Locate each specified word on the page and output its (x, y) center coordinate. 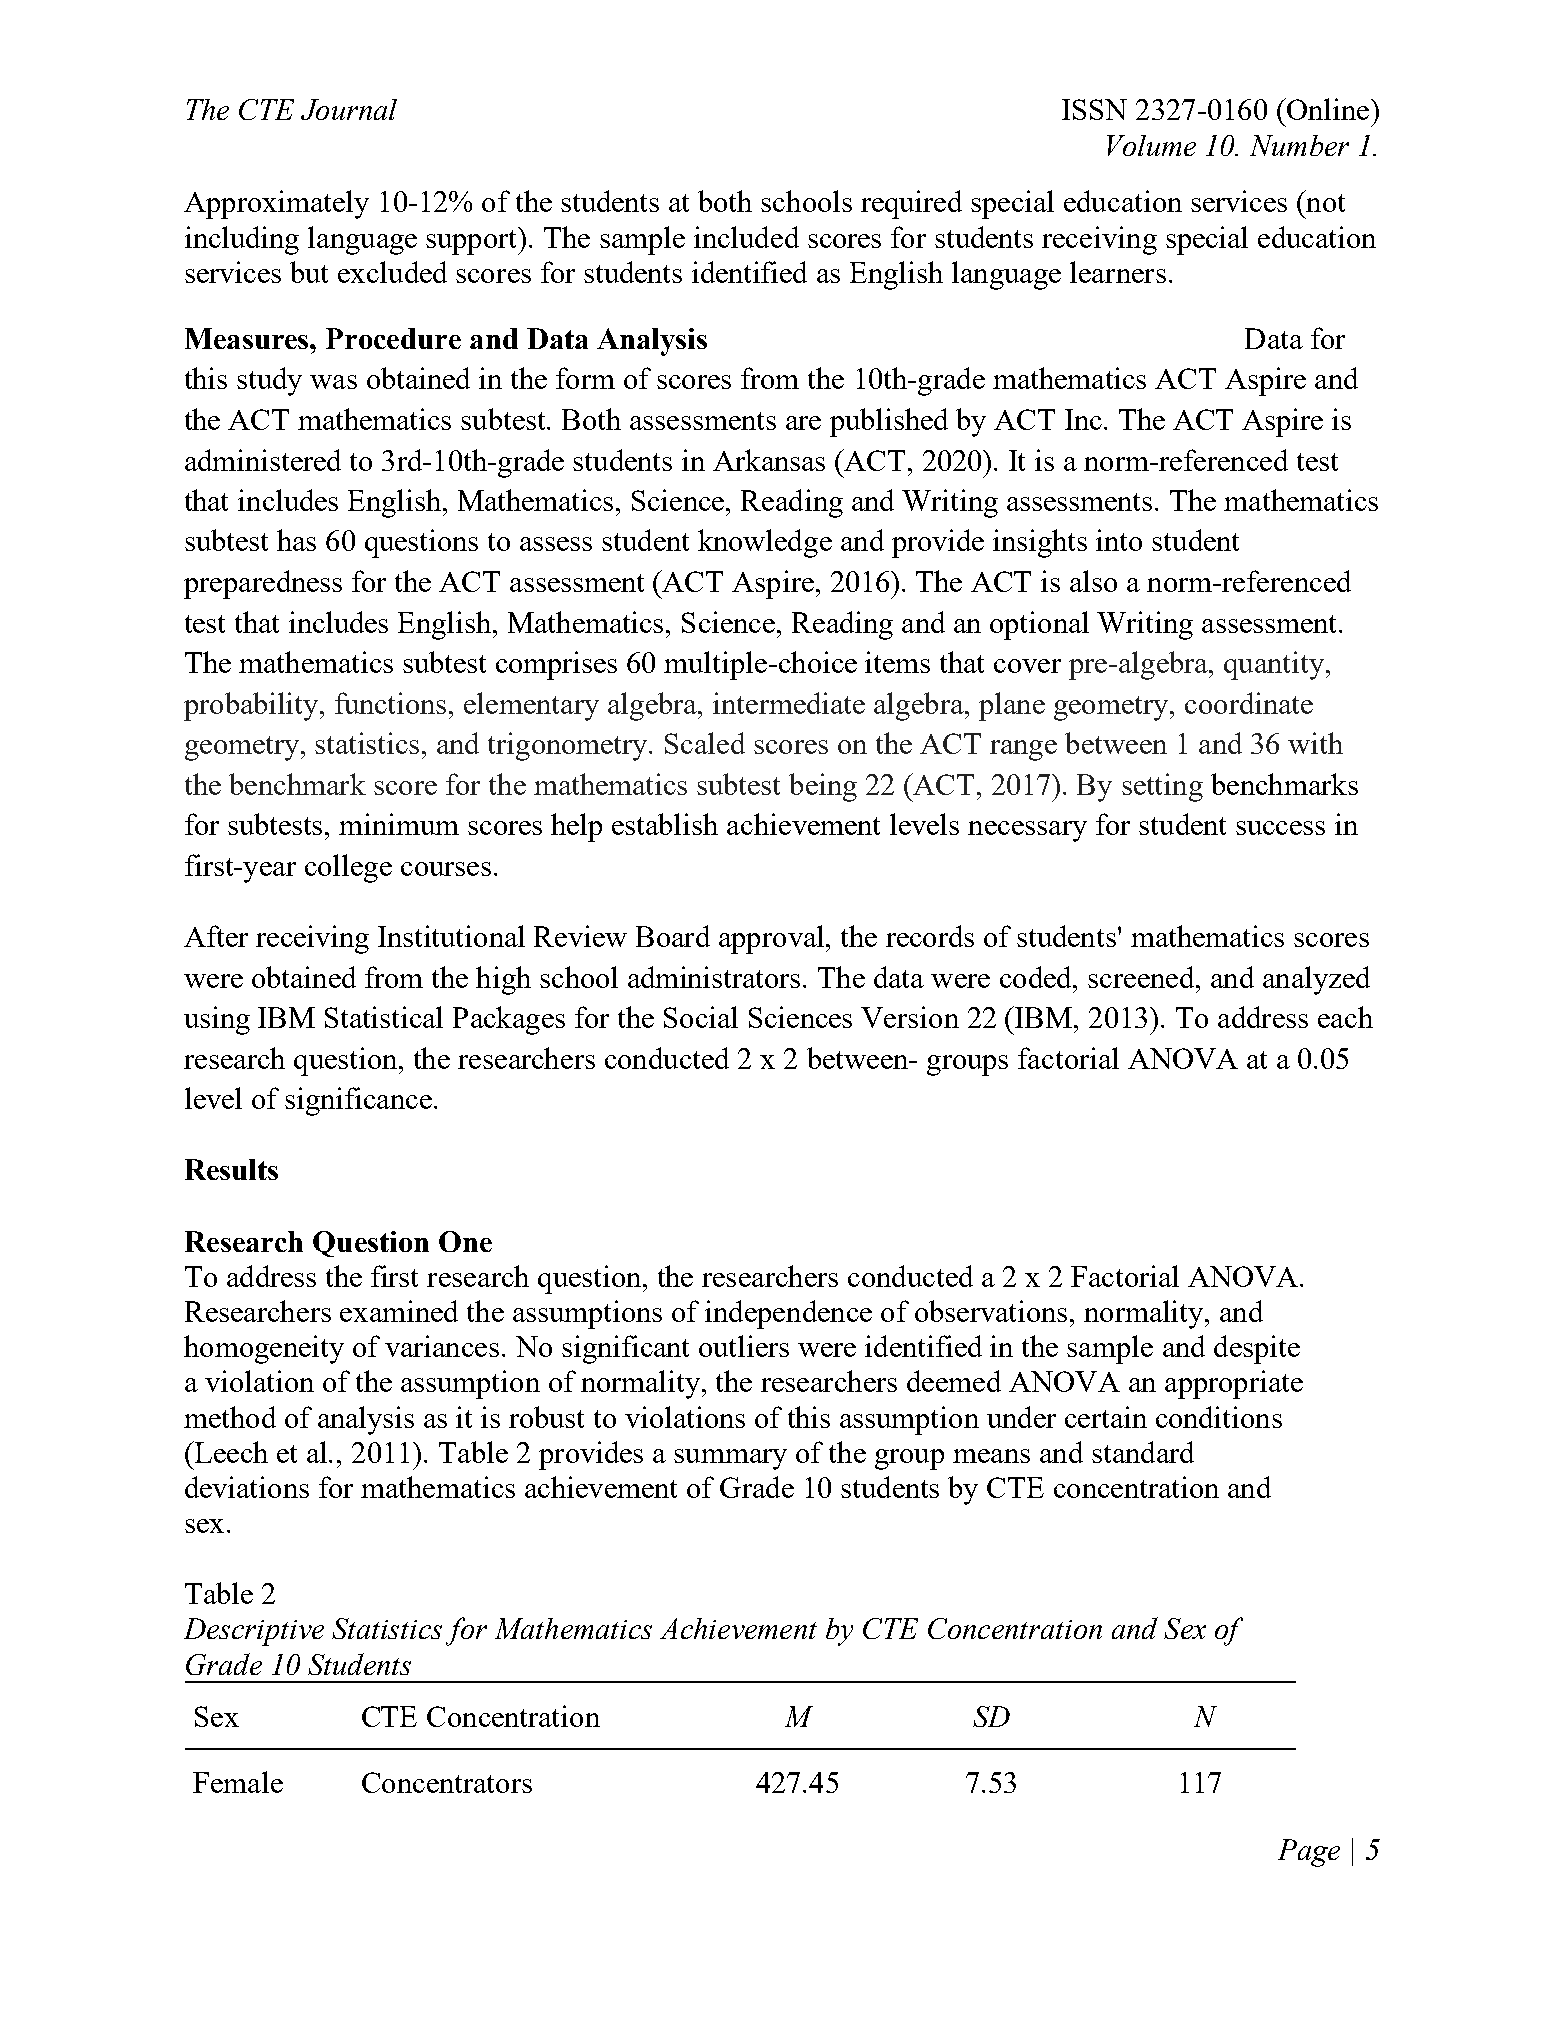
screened (1142, 977)
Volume (1151, 145)
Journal (349, 109)
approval (773, 939)
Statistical (384, 1017)
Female (238, 1782)
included (746, 237)
